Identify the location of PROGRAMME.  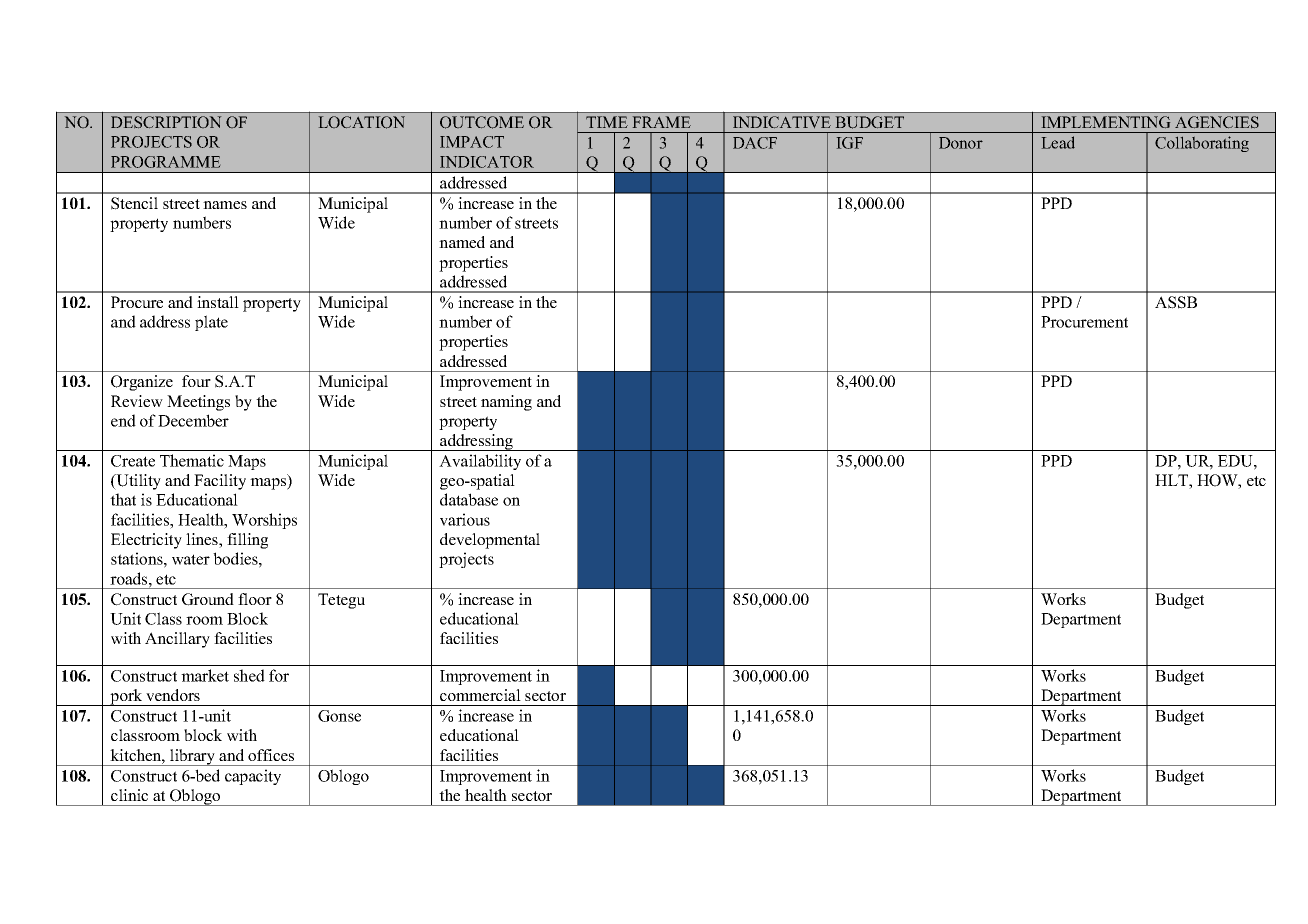
(165, 162).
